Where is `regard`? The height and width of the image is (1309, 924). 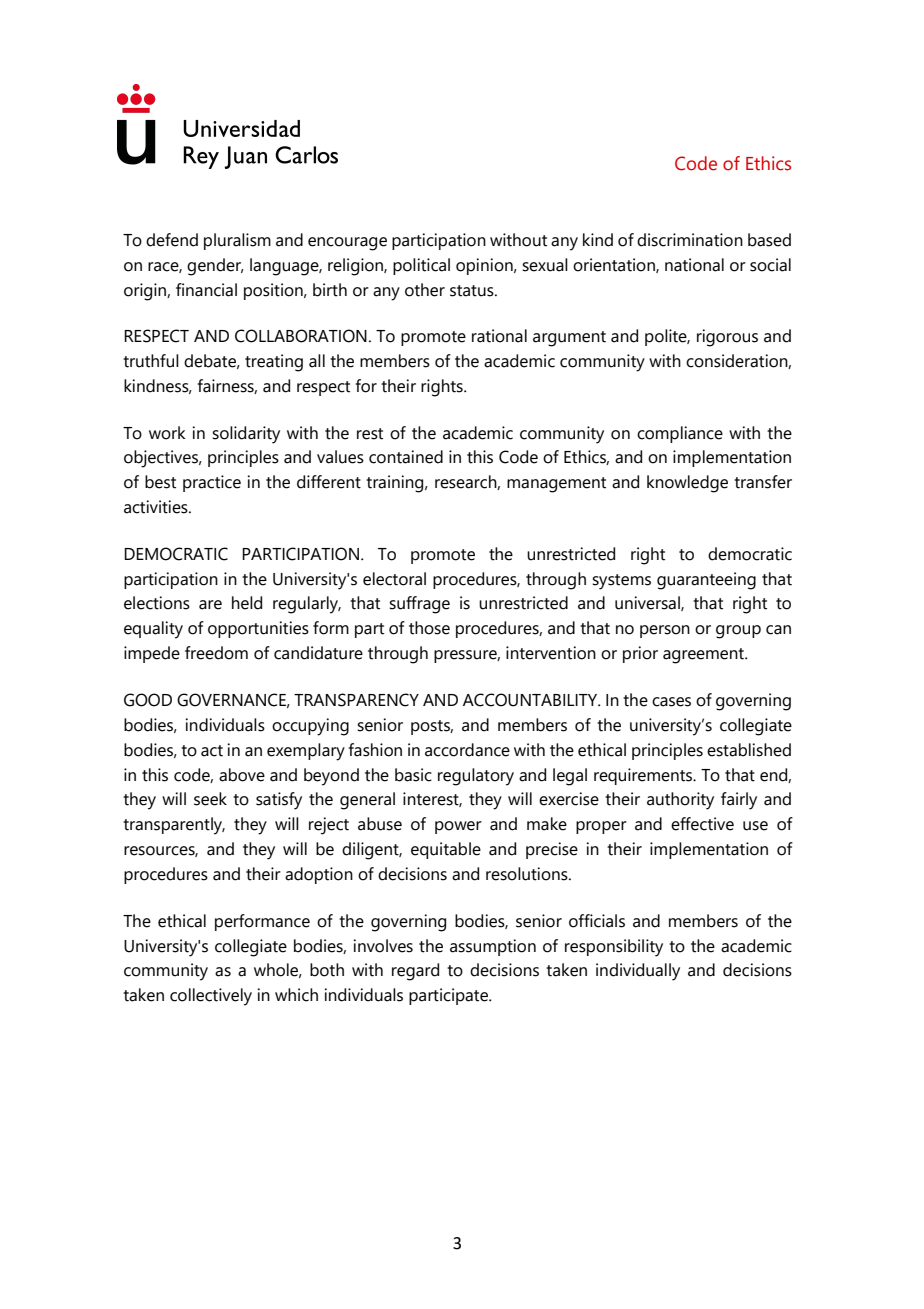
regard is located at coordinates (415, 972).
